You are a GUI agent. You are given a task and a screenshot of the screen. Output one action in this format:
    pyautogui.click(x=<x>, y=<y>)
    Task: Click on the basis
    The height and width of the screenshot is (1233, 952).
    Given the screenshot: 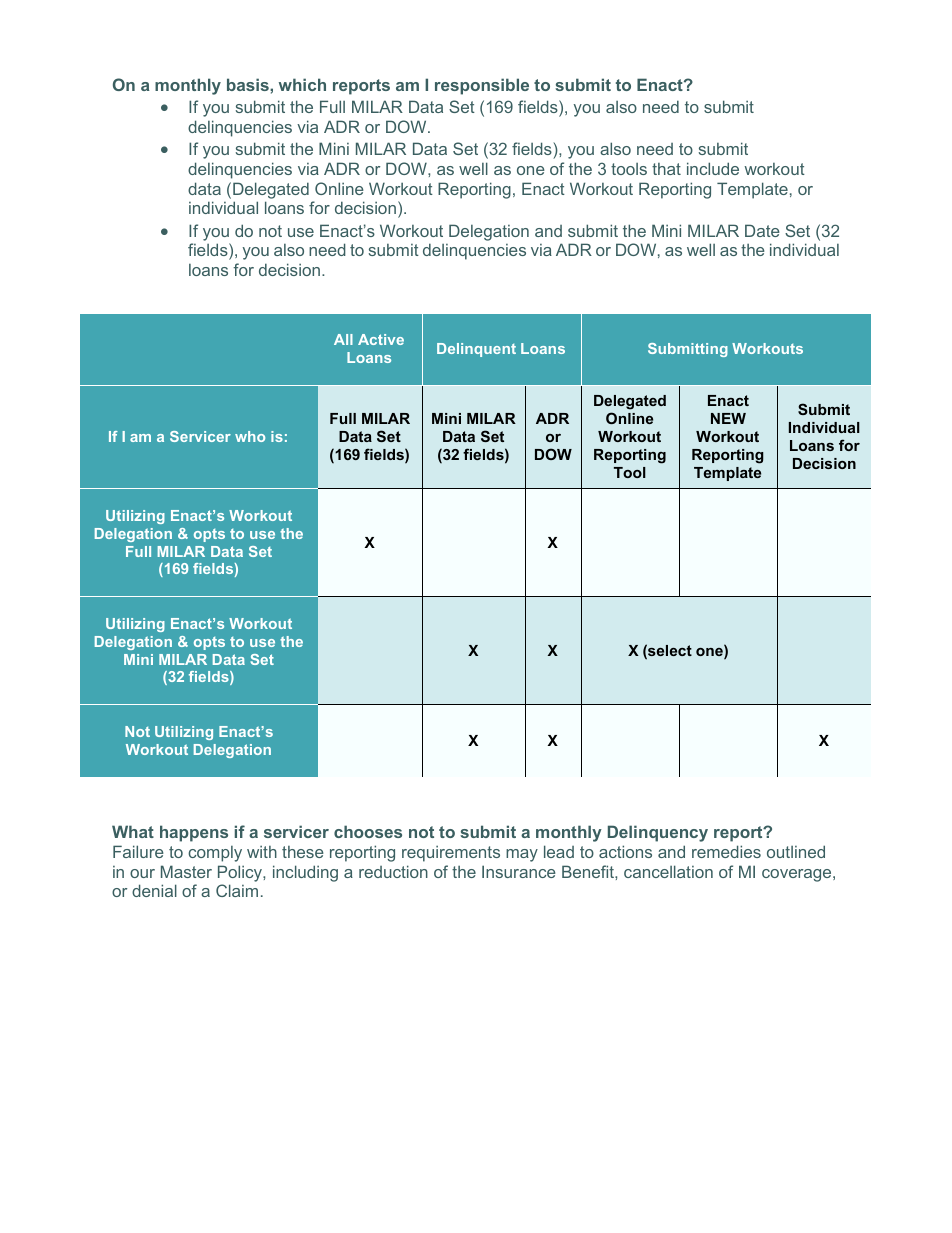 What is the action you would take?
    pyautogui.click(x=249, y=84)
